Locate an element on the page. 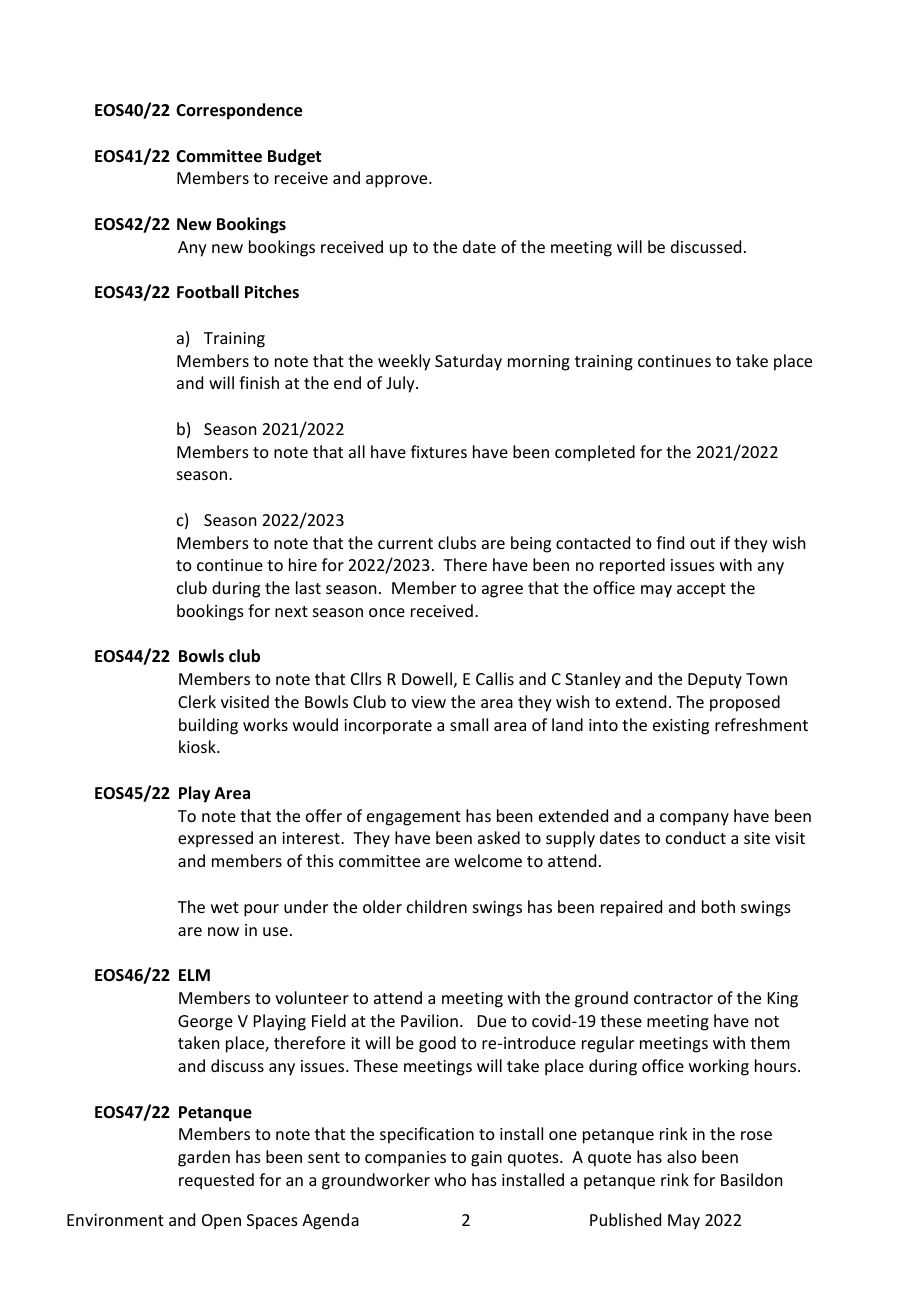 Image resolution: width=924 pixels, height=1308 pixels. requested is located at coordinates (216, 1181).
